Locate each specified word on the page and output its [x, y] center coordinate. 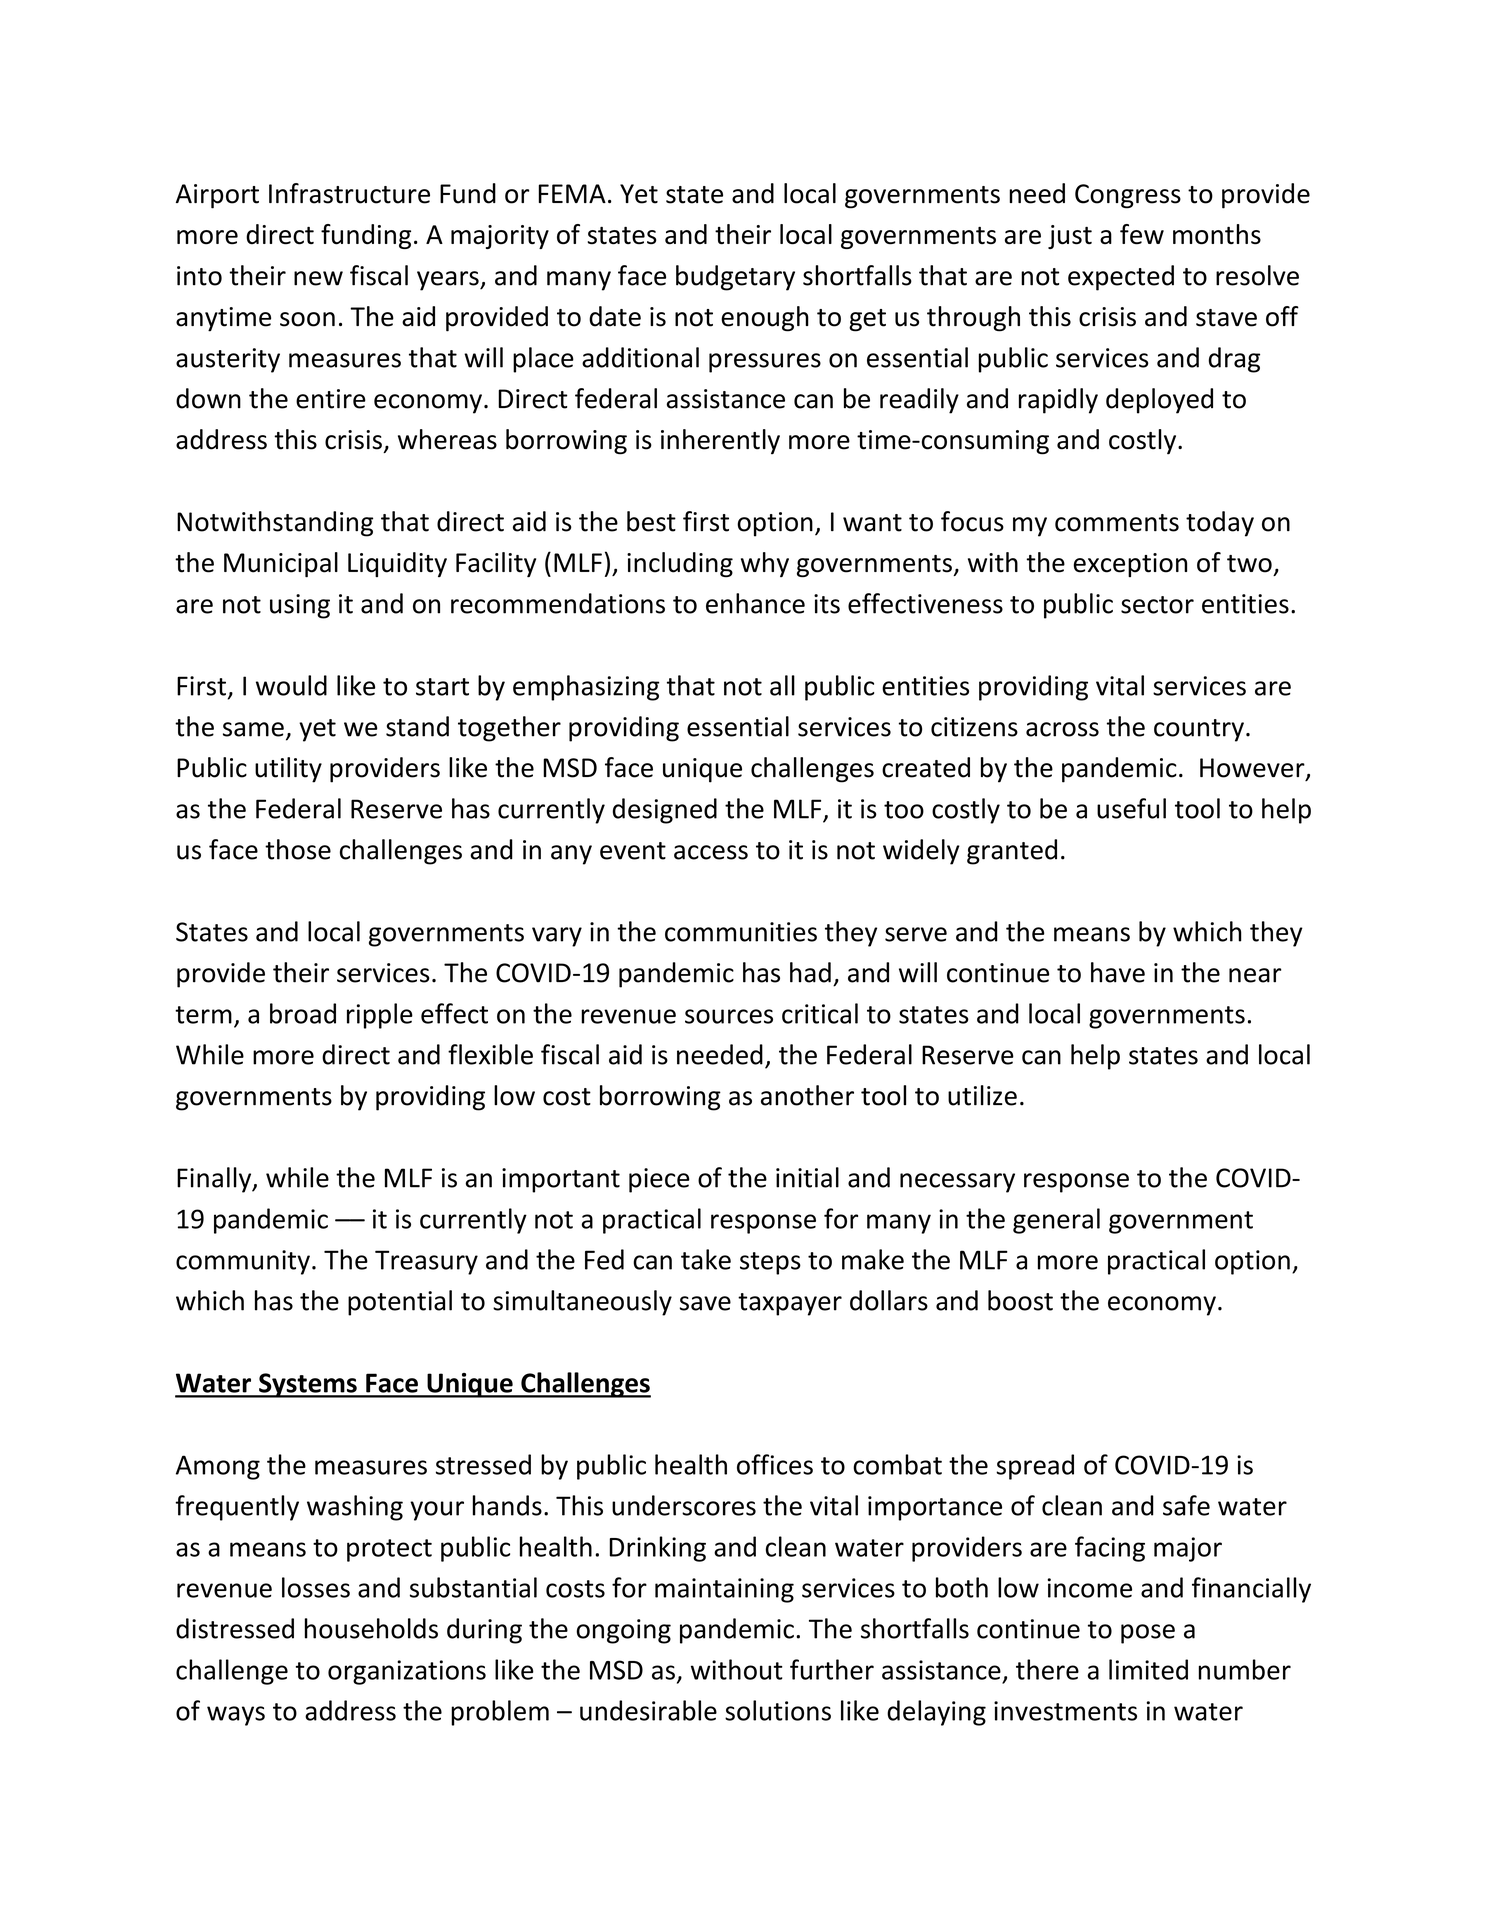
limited [1148, 1669]
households [371, 1628]
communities [741, 932]
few [1142, 234]
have [1118, 972]
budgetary [735, 278]
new [318, 278]
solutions [778, 1710]
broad [303, 1013]
